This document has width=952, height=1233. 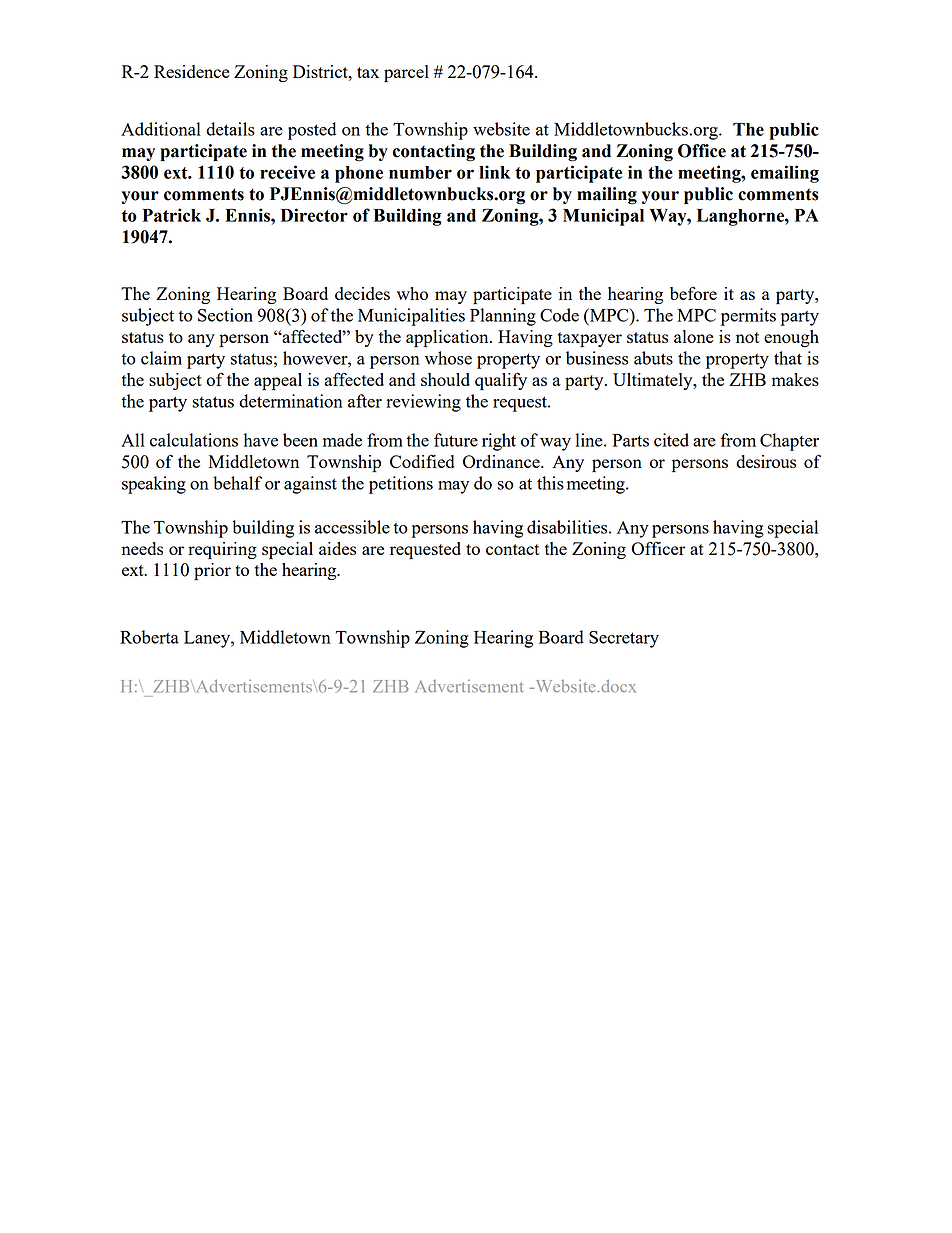 I want to click on link, so click(x=494, y=172).
